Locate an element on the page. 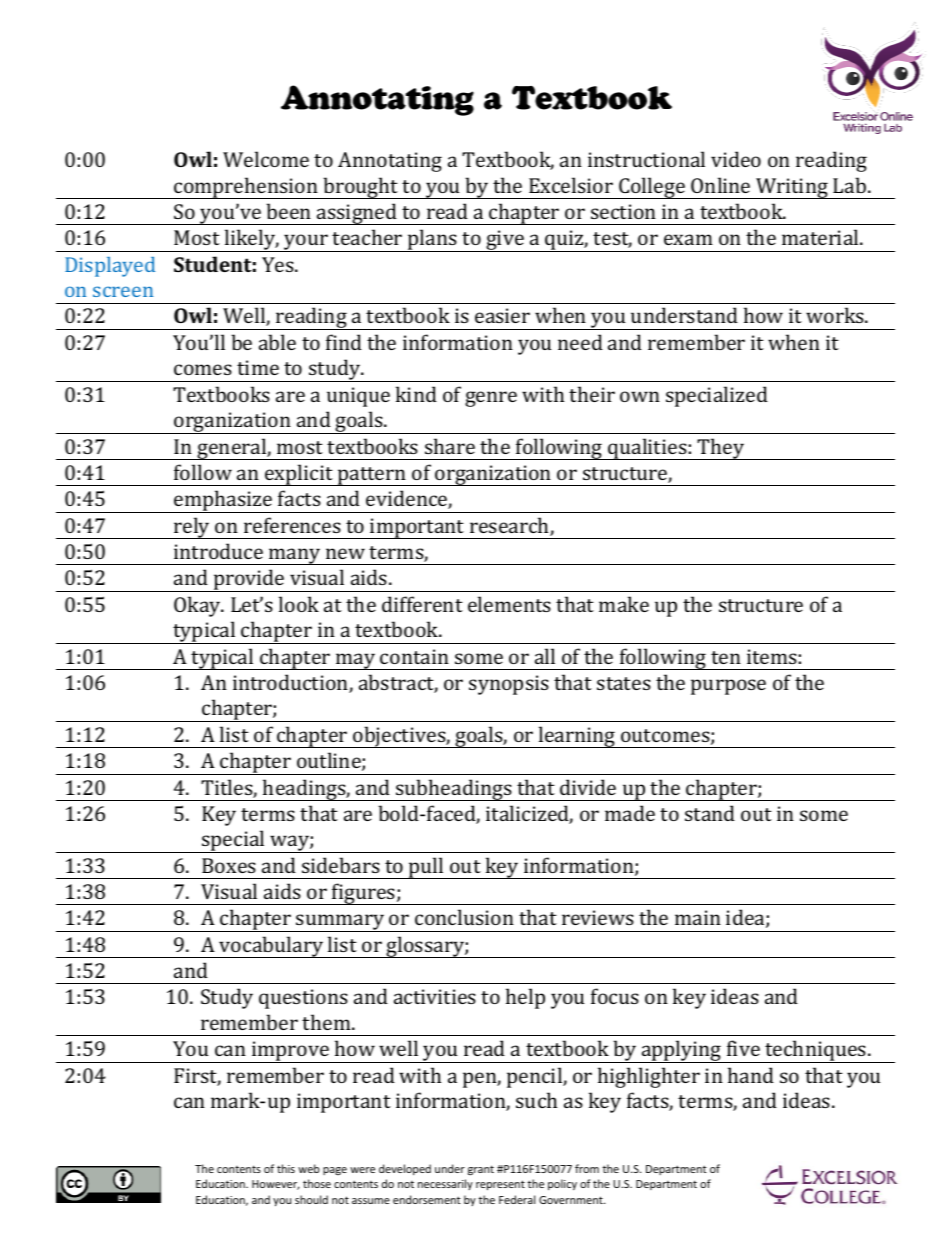 The image size is (952, 1233). comprehension is located at coordinates (246, 188).
